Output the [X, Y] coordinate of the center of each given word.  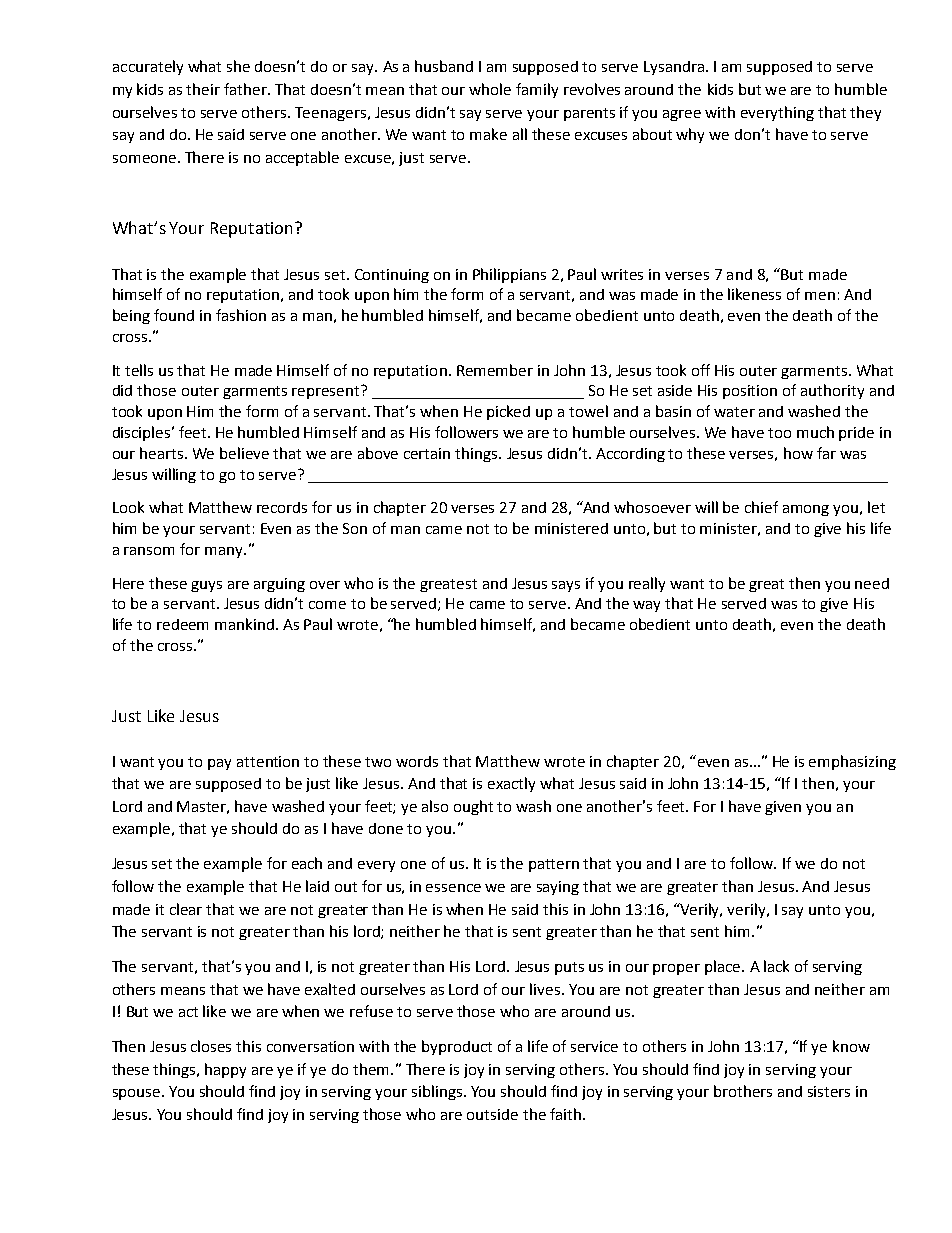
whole [490, 89]
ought [473, 807]
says [566, 586]
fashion [241, 315]
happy [225, 1070]
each [307, 863]
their [203, 89]
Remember [495, 370]
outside [492, 1114]
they [865, 113]
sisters [829, 1091]
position [750, 392]
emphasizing [852, 762]
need [872, 583]
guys [206, 586]
